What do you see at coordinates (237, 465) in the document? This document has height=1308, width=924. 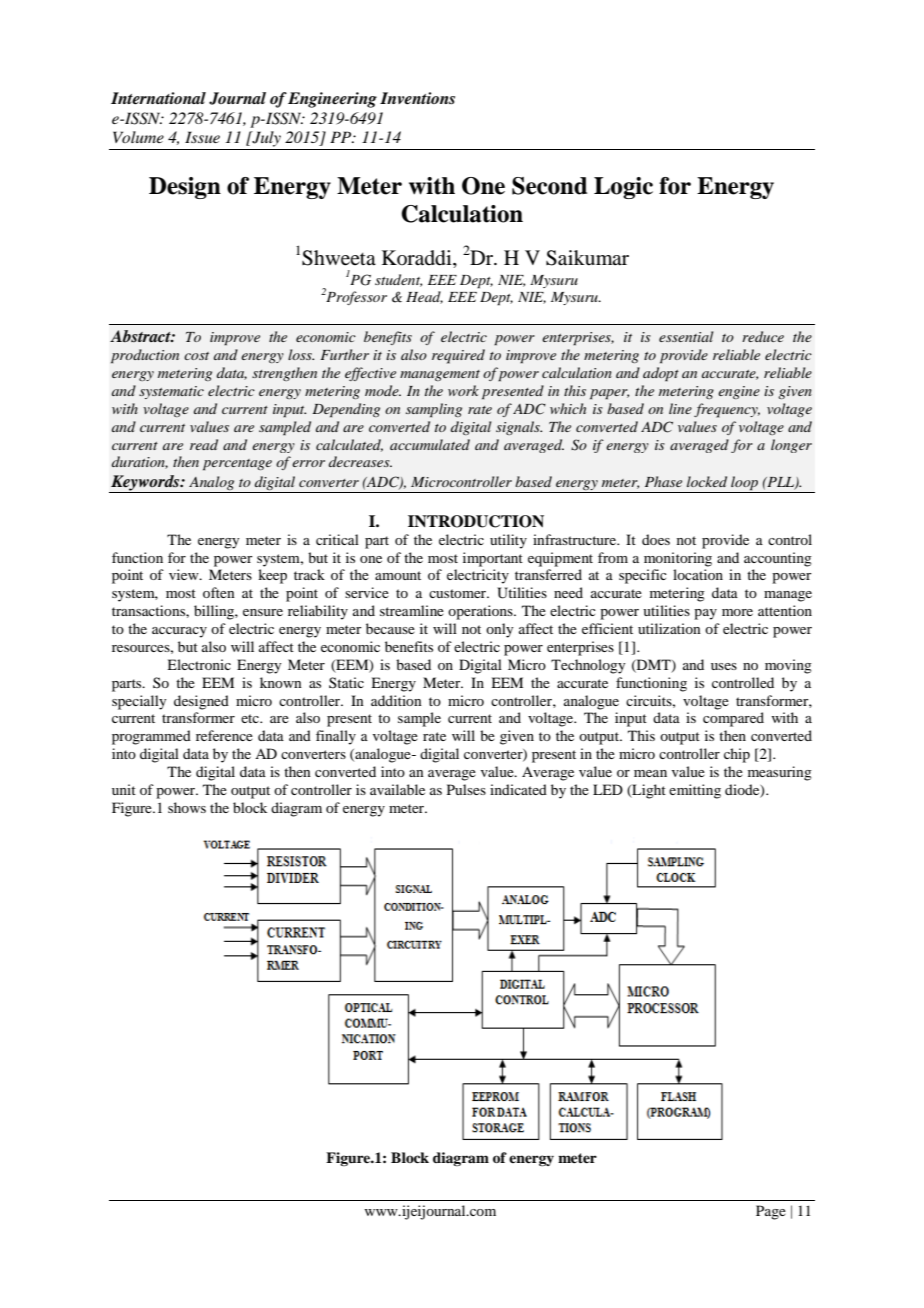 I see `percentage` at bounding box center [237, 465].
